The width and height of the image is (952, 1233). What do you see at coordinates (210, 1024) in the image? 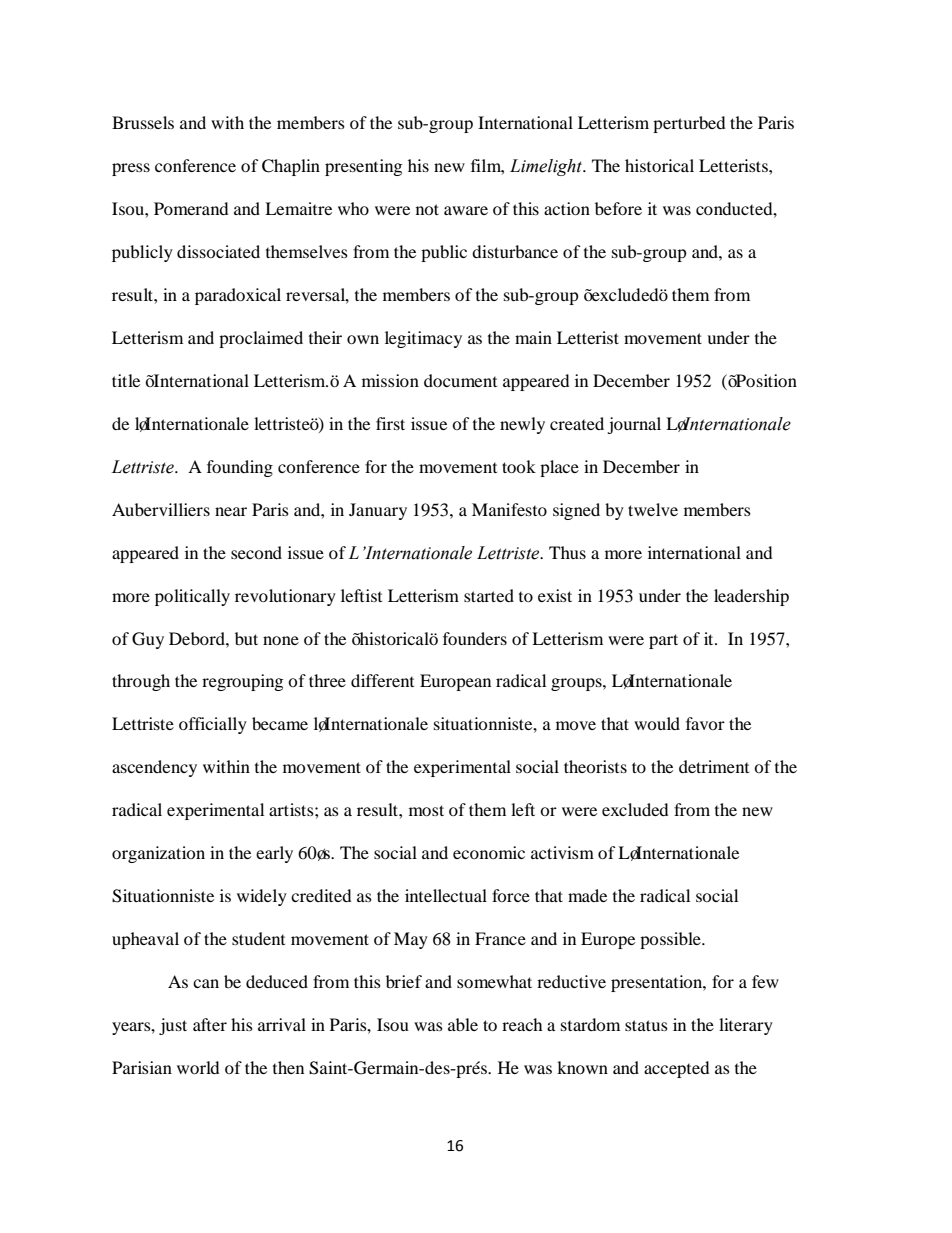
I see `after` at bounding box center [210, 1024].
